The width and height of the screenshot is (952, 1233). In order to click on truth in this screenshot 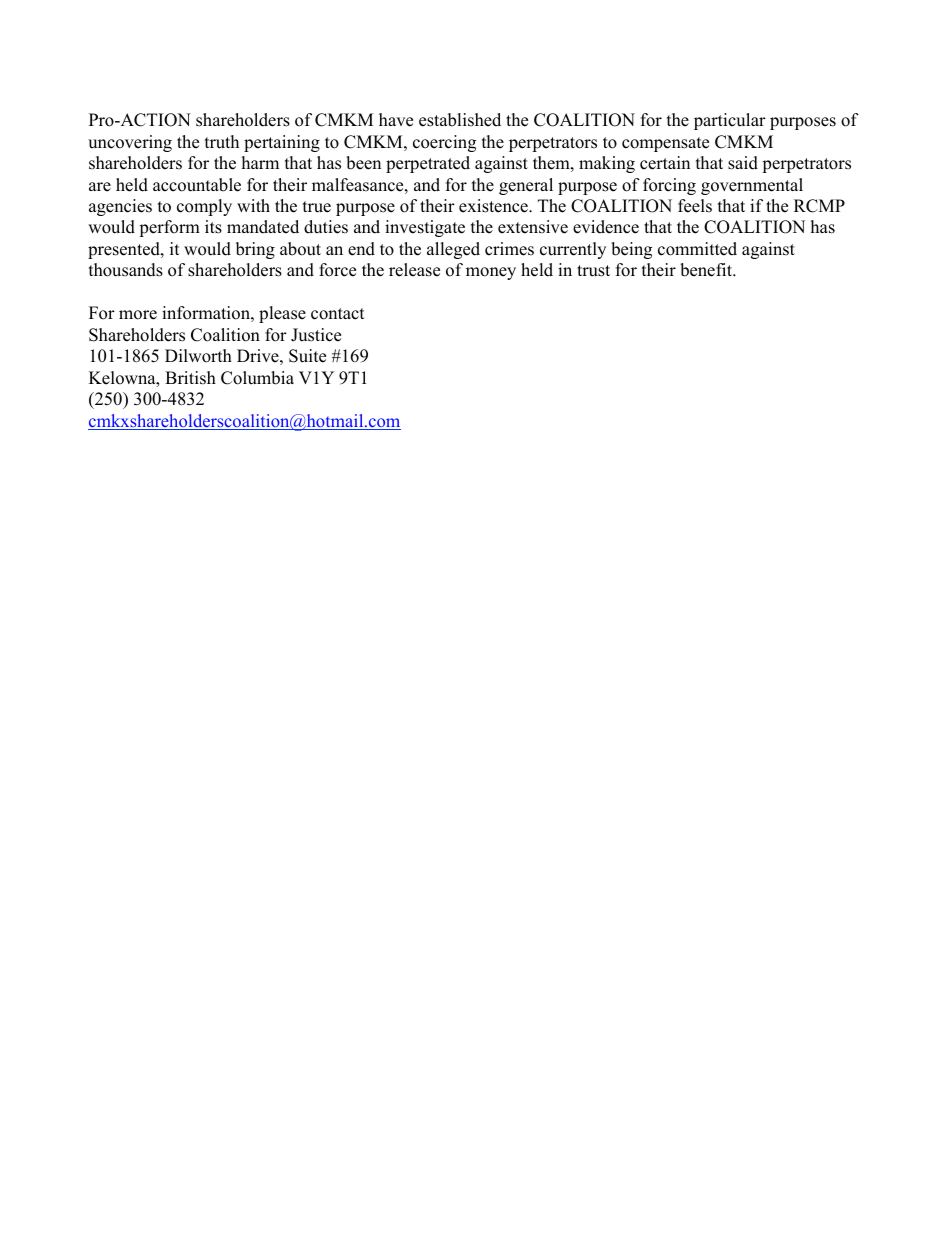, I will do `click(222, 142)`.
